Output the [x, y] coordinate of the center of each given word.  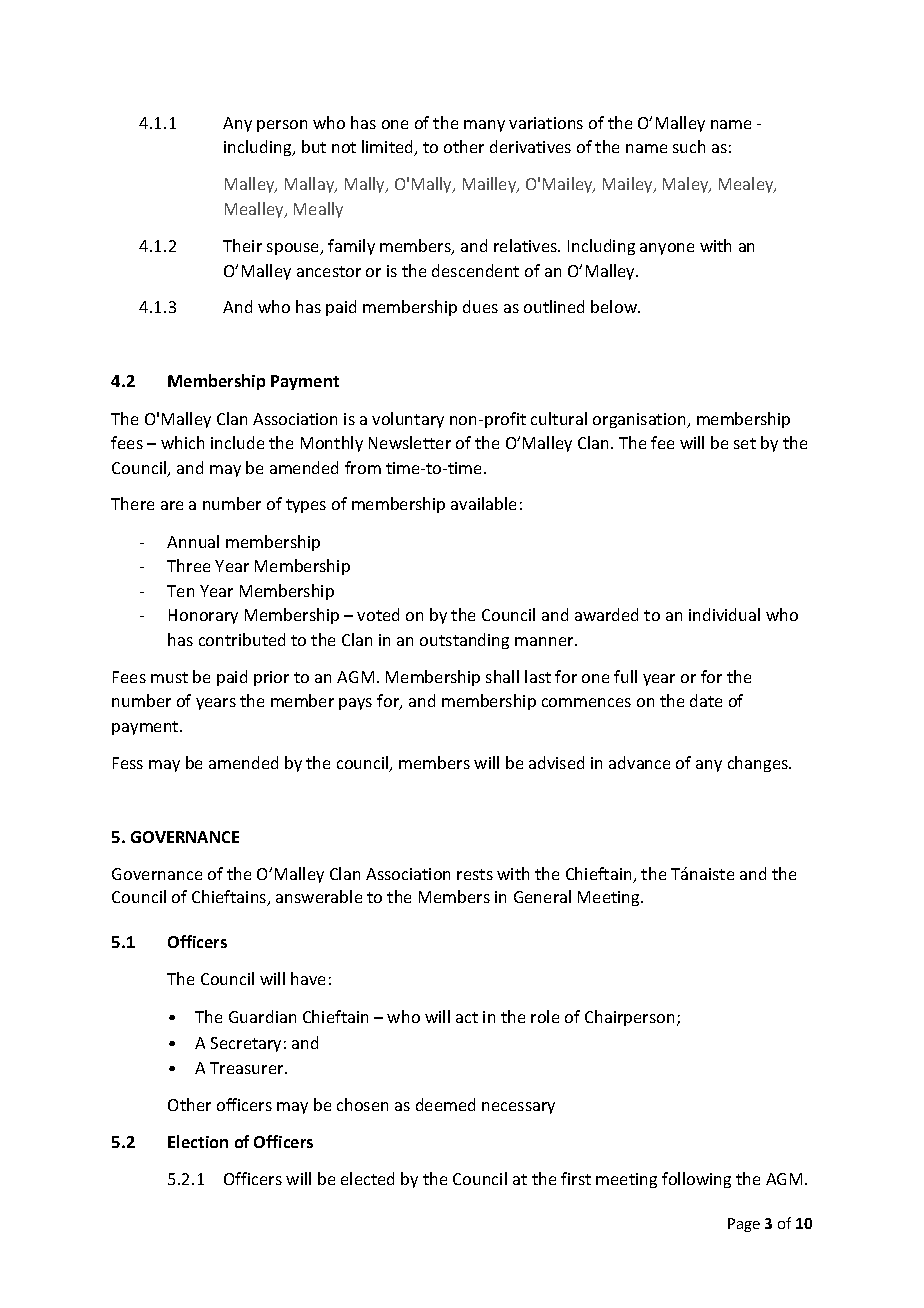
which [182, 442]
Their [242, 245]
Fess [128, 763]
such [689, 146]
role [545, 1016]
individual [724, 614]
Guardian [262, 1016]
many [484, 126]
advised [556, 762]
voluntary [408, 420]
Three [188, 565]
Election [198, 1141]
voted [378, 614]
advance [639, 762]
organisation [640, 420]
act [467, 1017]
